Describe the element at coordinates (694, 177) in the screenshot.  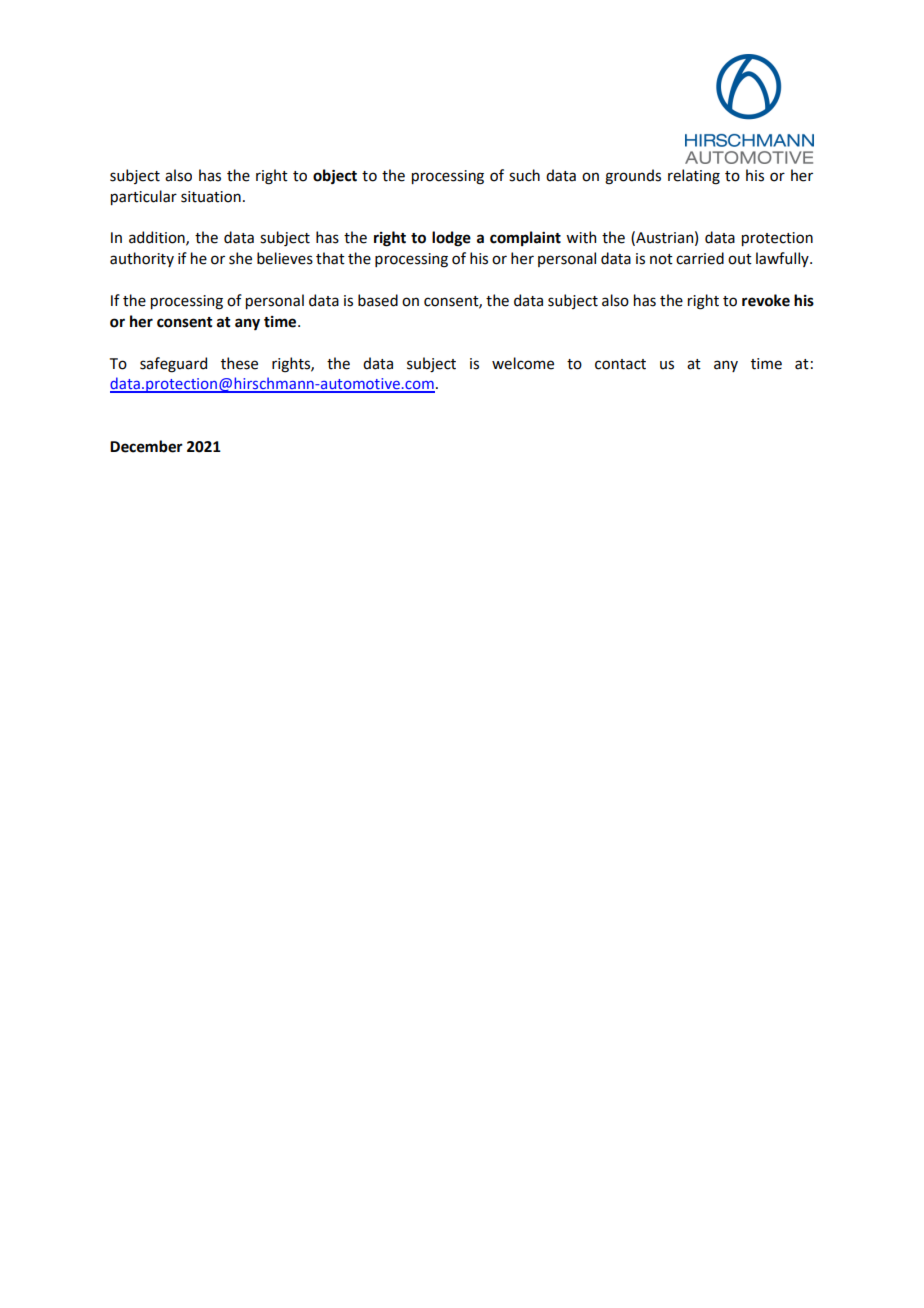
I see `relating` at that location.
